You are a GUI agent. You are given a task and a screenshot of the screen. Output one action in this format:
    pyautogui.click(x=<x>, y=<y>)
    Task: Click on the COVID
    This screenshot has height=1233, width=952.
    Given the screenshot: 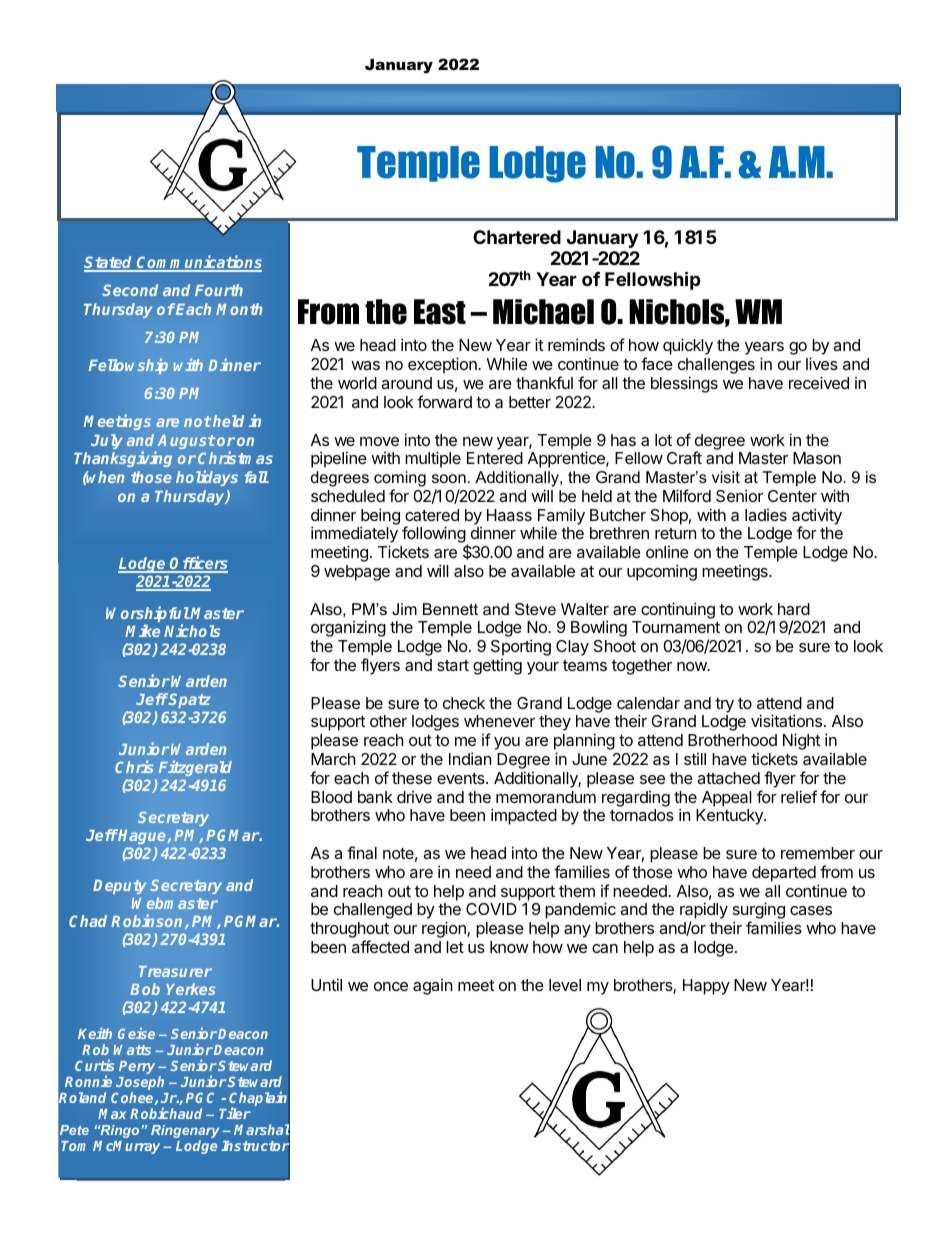 What is the action you would take?
    pyautogui.click(x=491, y=909)
